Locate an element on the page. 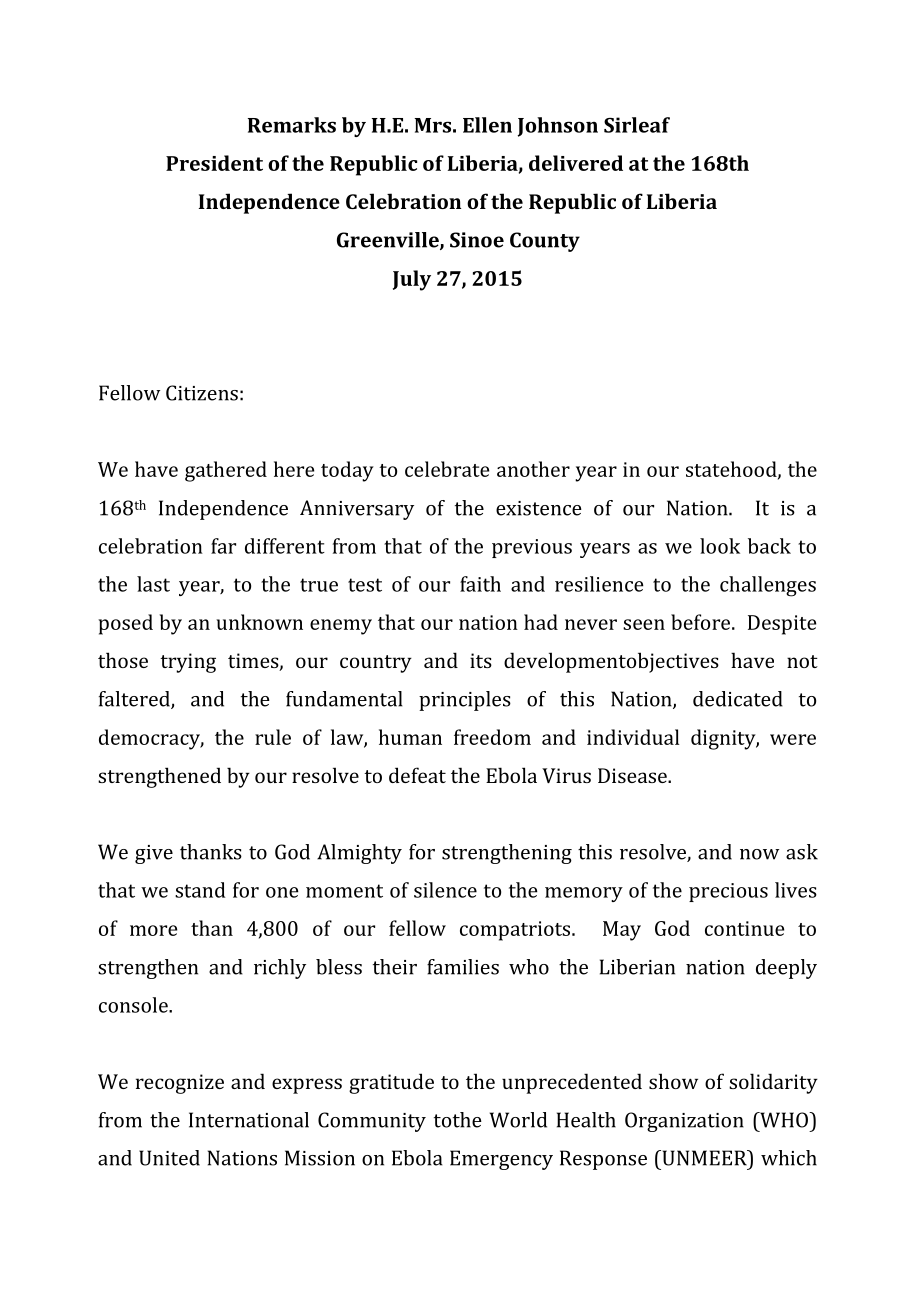  before is located at coordinates (702, 622).
